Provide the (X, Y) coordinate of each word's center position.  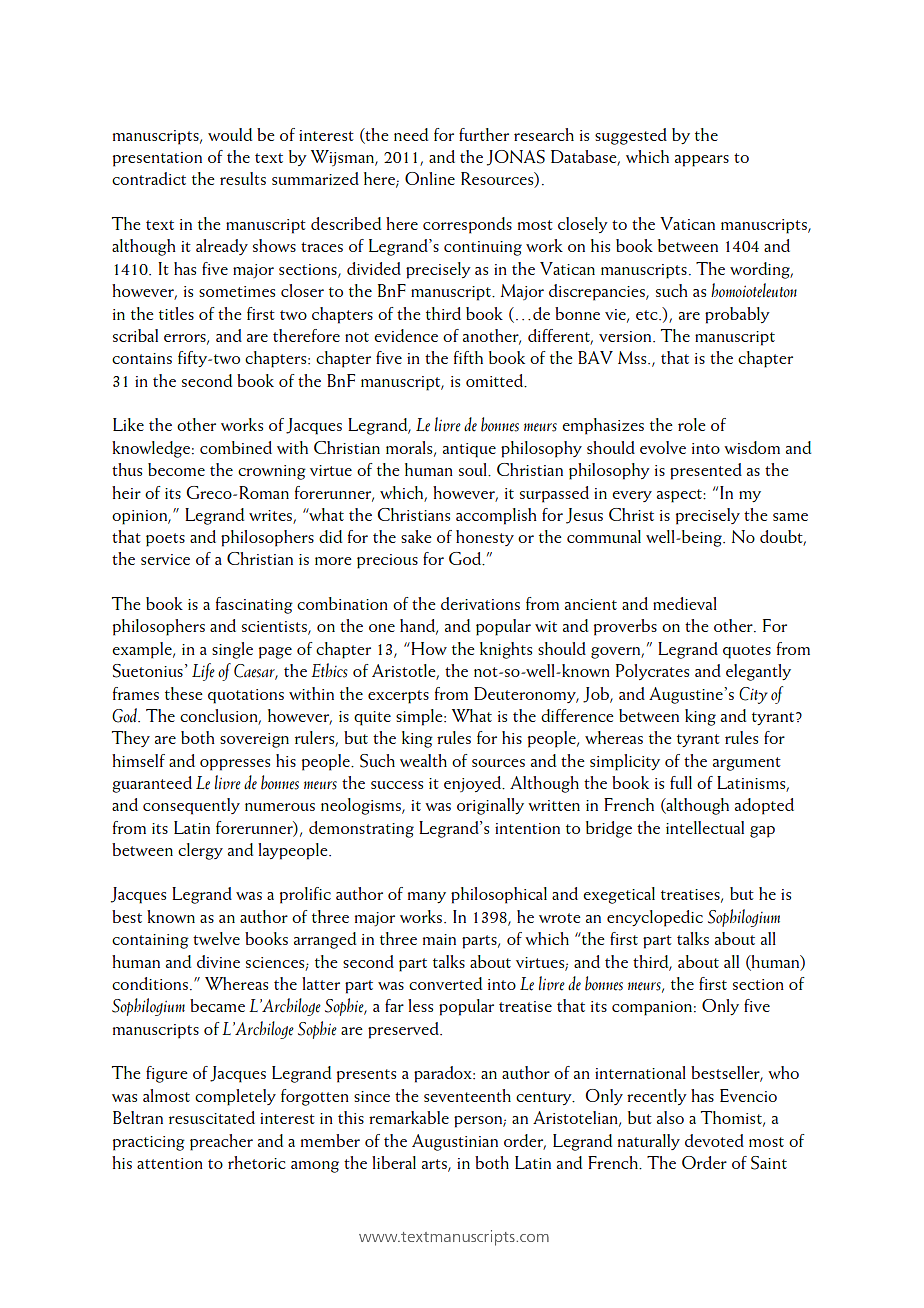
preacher (221, 1142)
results (243, 178)
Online (430, 178)
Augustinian (455, 1142)
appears (702, 161)
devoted (714, 1140)
